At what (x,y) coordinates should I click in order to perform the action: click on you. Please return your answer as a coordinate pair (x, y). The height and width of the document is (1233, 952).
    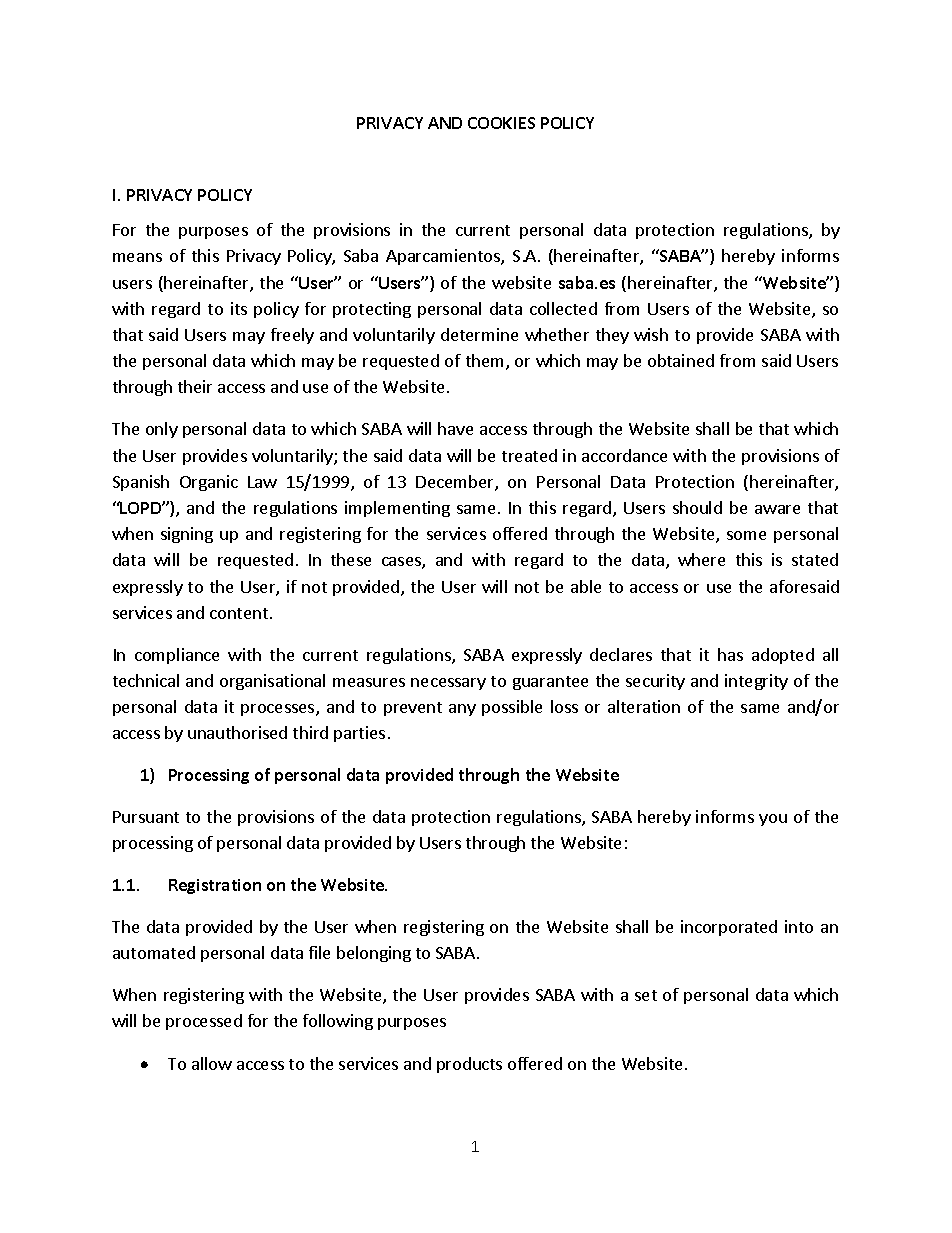
    Looking at the image, I should click on (773, 820).
